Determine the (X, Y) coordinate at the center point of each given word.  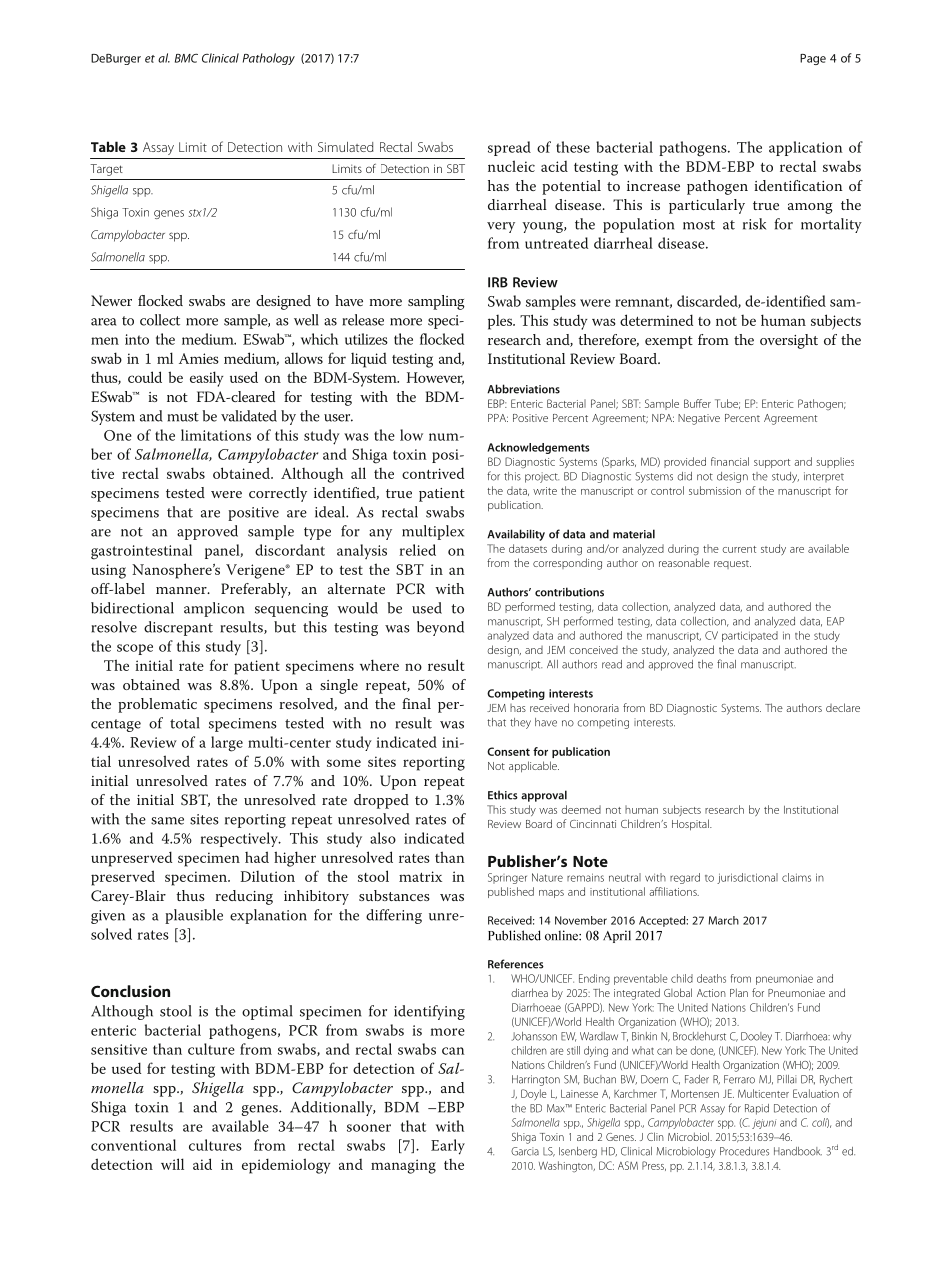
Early (448, 1147)
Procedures (744, 1151)
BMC (186, 58)
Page (813, 59)
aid (202, 1164)
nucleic (511, 166)
